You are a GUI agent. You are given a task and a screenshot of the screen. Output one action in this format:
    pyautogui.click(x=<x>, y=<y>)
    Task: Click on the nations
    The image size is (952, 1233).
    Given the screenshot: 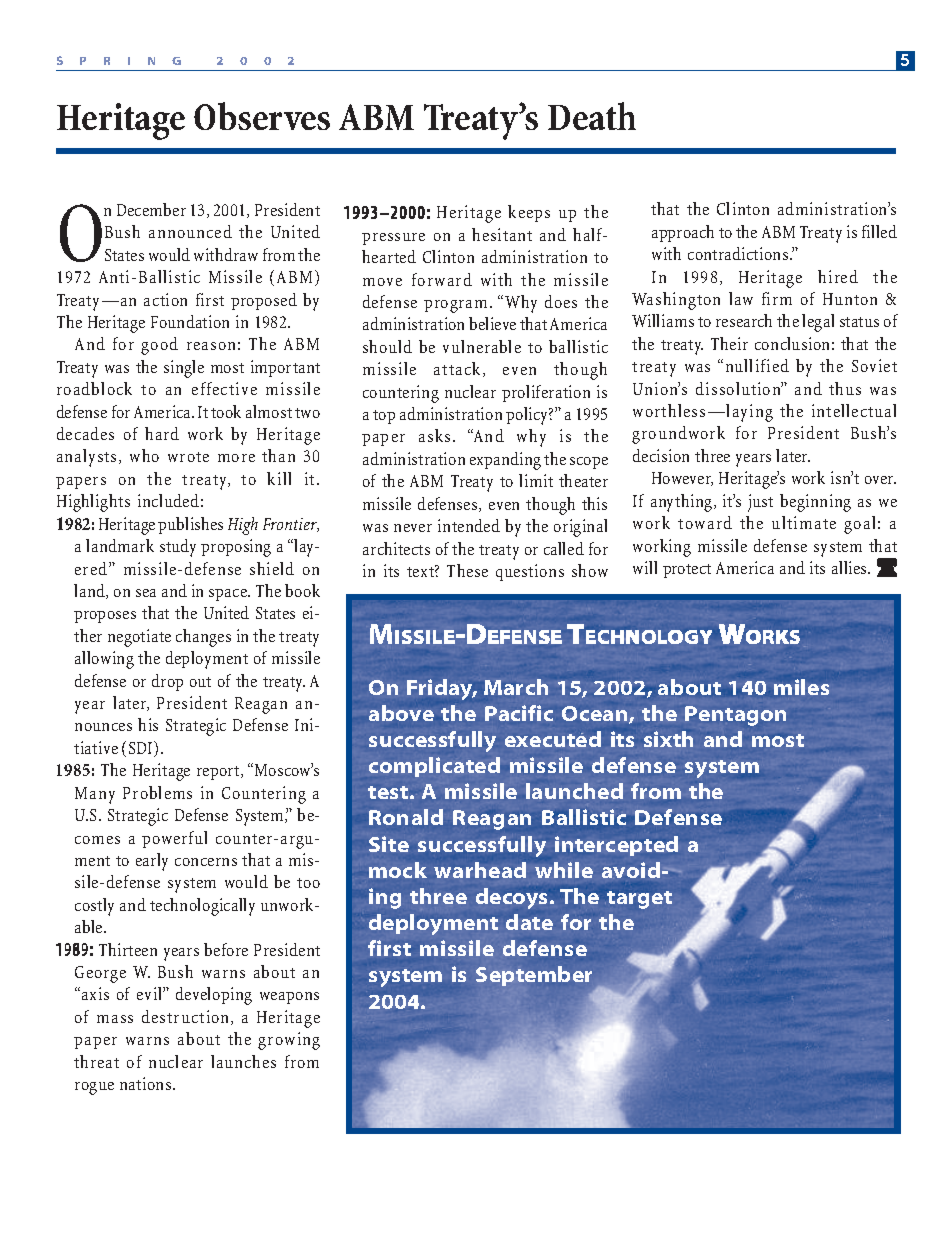 What is the action you would take?
    pyautogui.click(x=145, y=1083)
